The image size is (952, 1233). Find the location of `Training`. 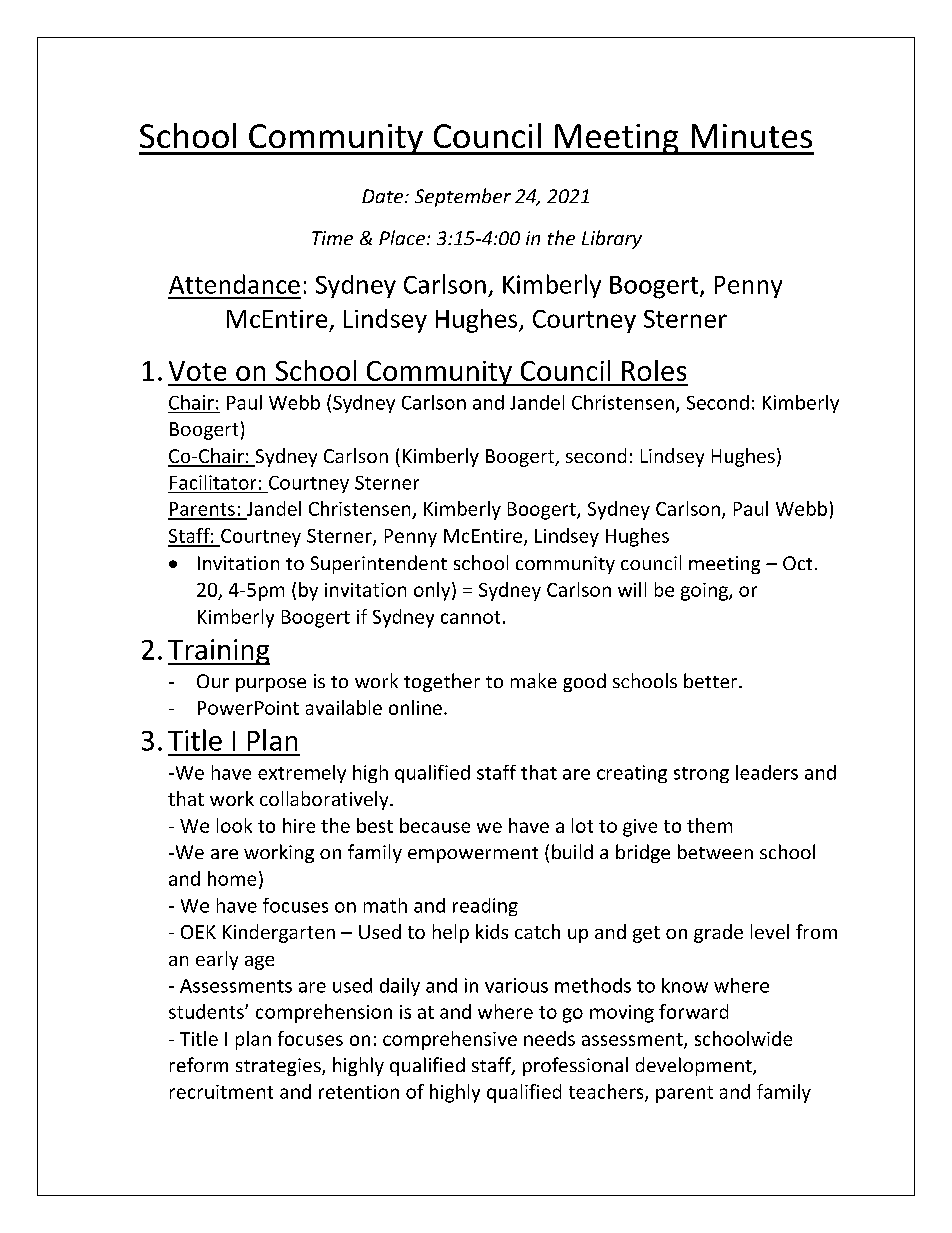

Training is located at coordinates (219, 652).
